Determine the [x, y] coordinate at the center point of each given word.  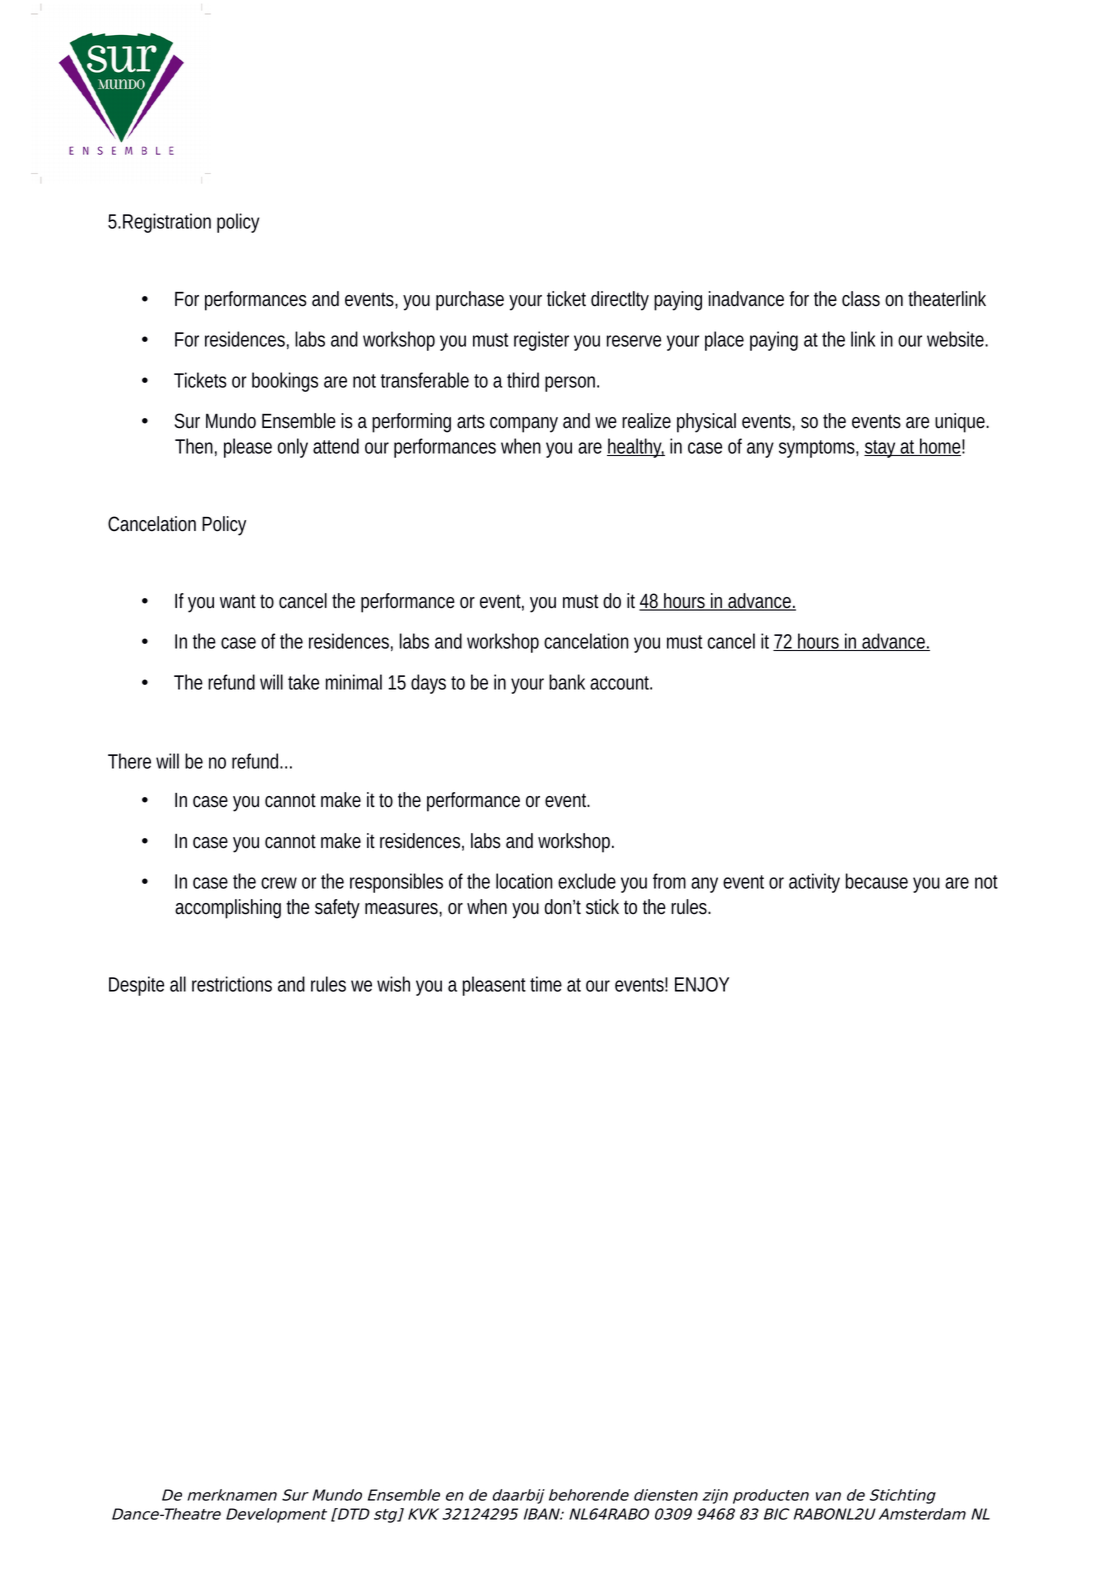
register [541, 341]
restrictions [232, 984]
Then [194, 446]
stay [881, 449]
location [524, 881]
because [876, 881]
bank [567, 682]
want [238, 602]
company [524, 425]
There [129, 761]
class [861, 299]
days [428, 684]
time [546, 984]
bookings [285, 382]
